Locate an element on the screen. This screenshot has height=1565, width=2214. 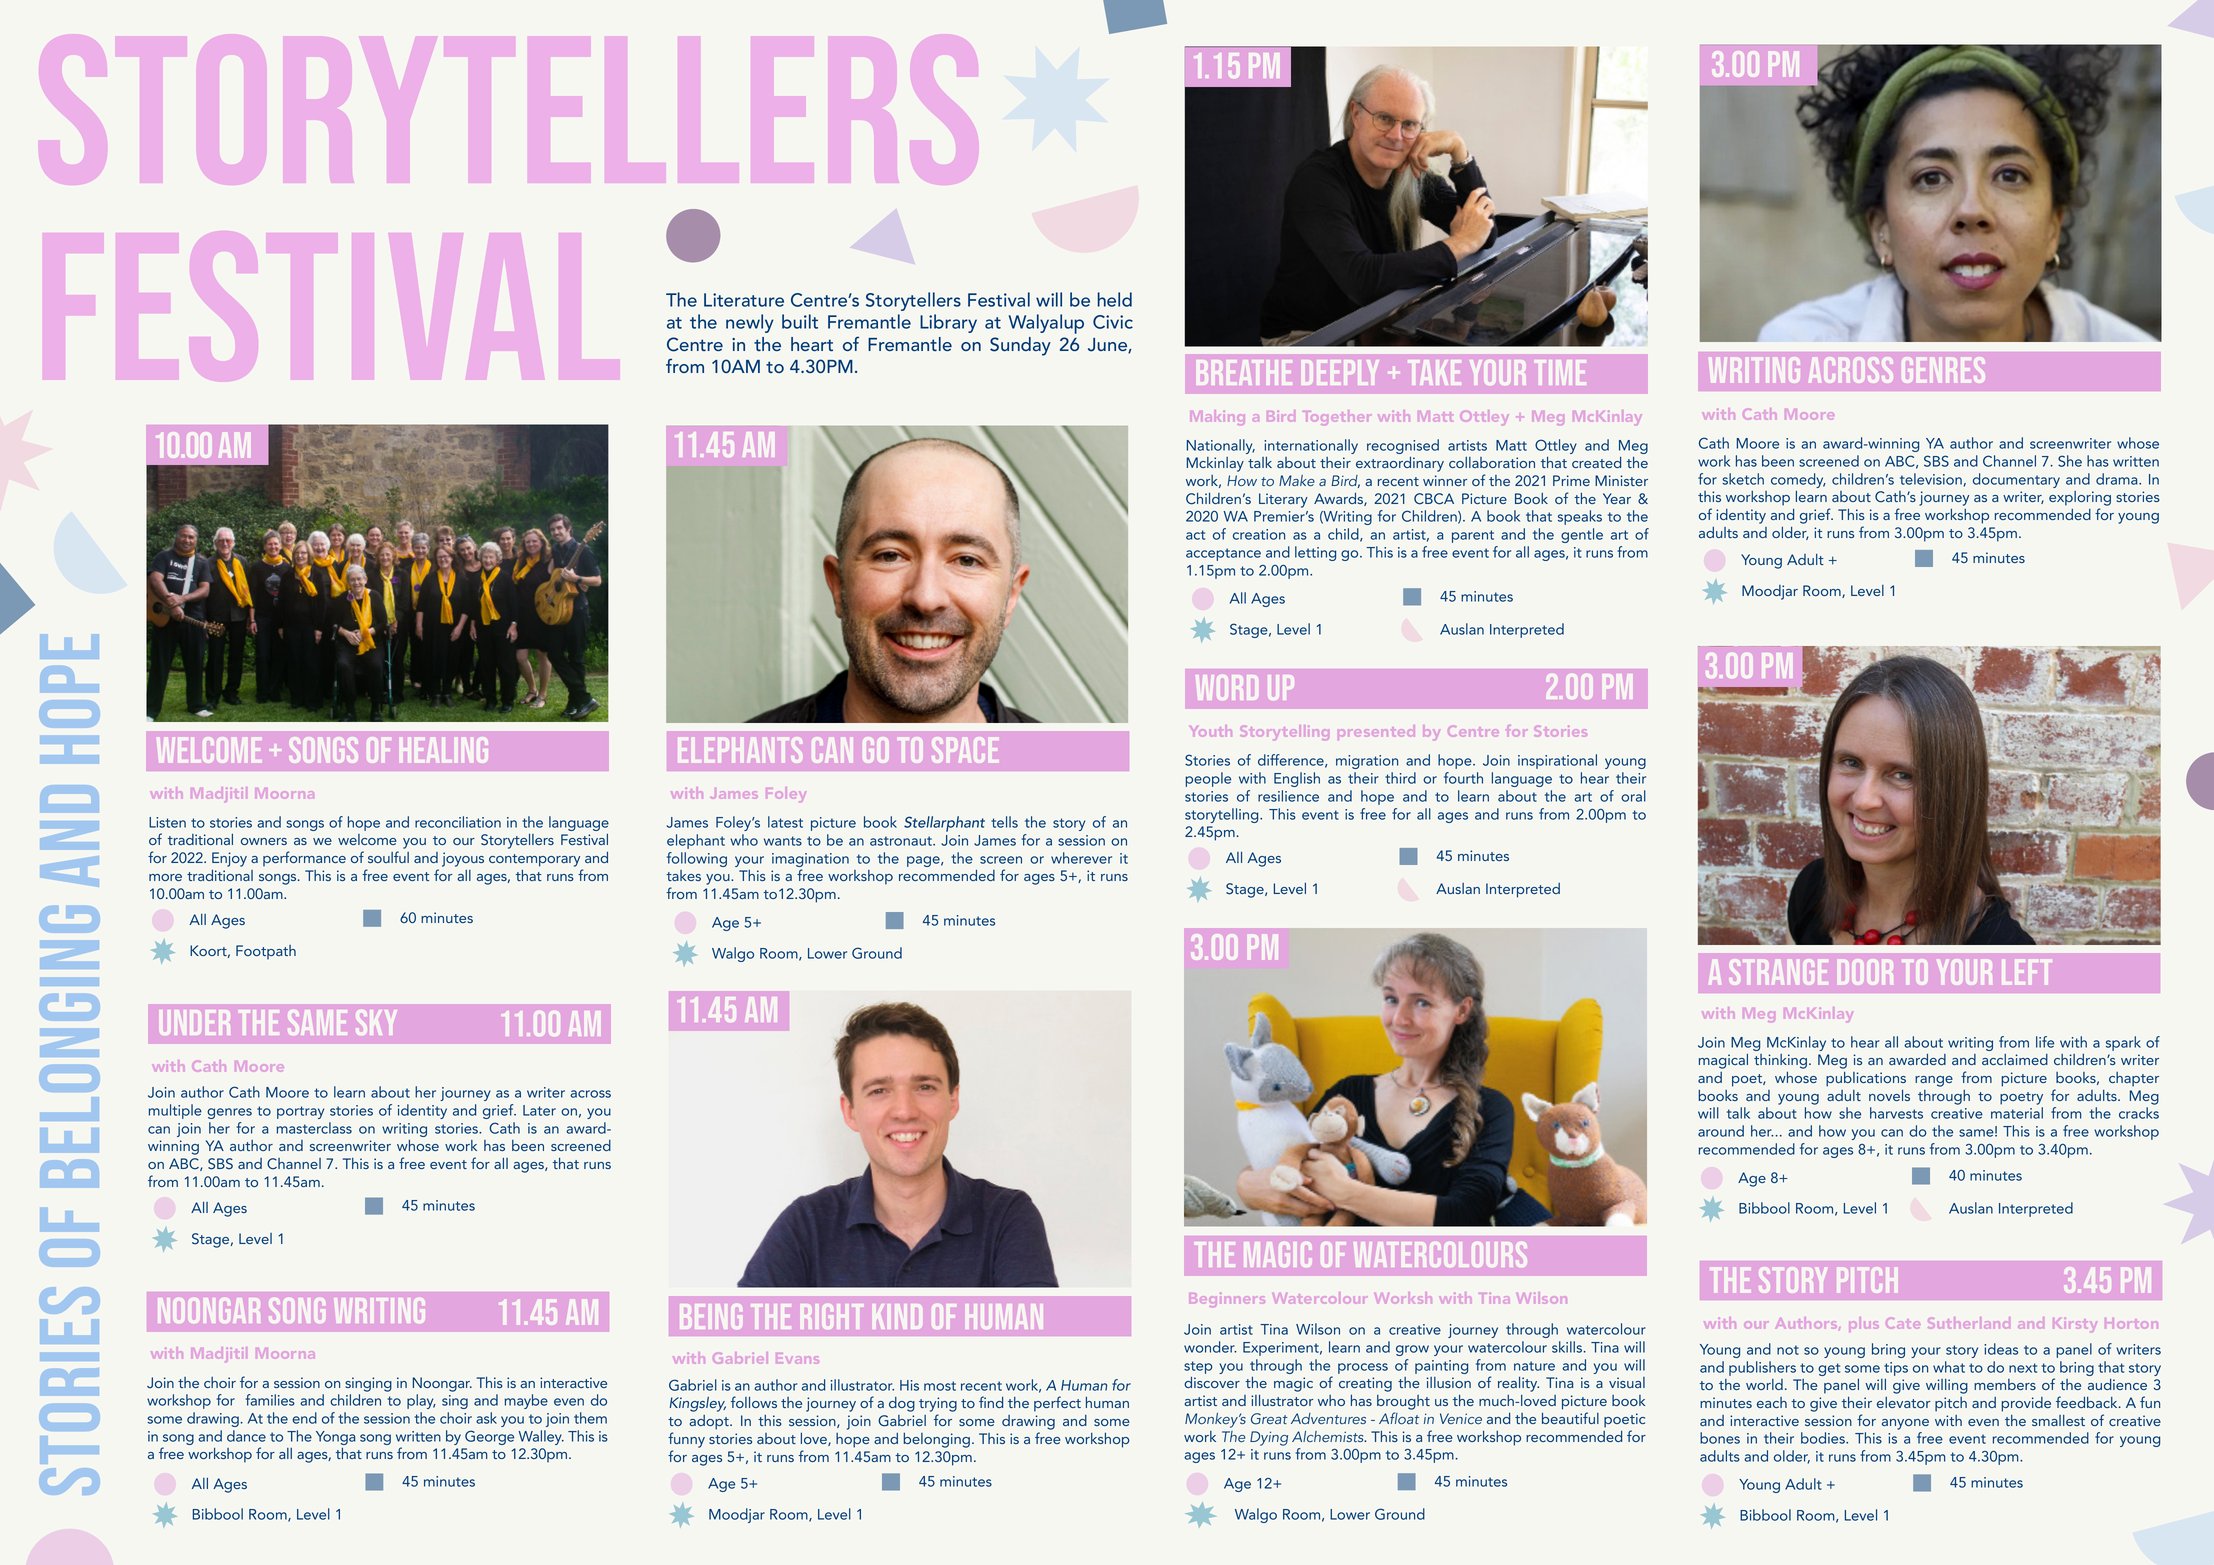
acceptance is located at coordinates (1223, 554).
